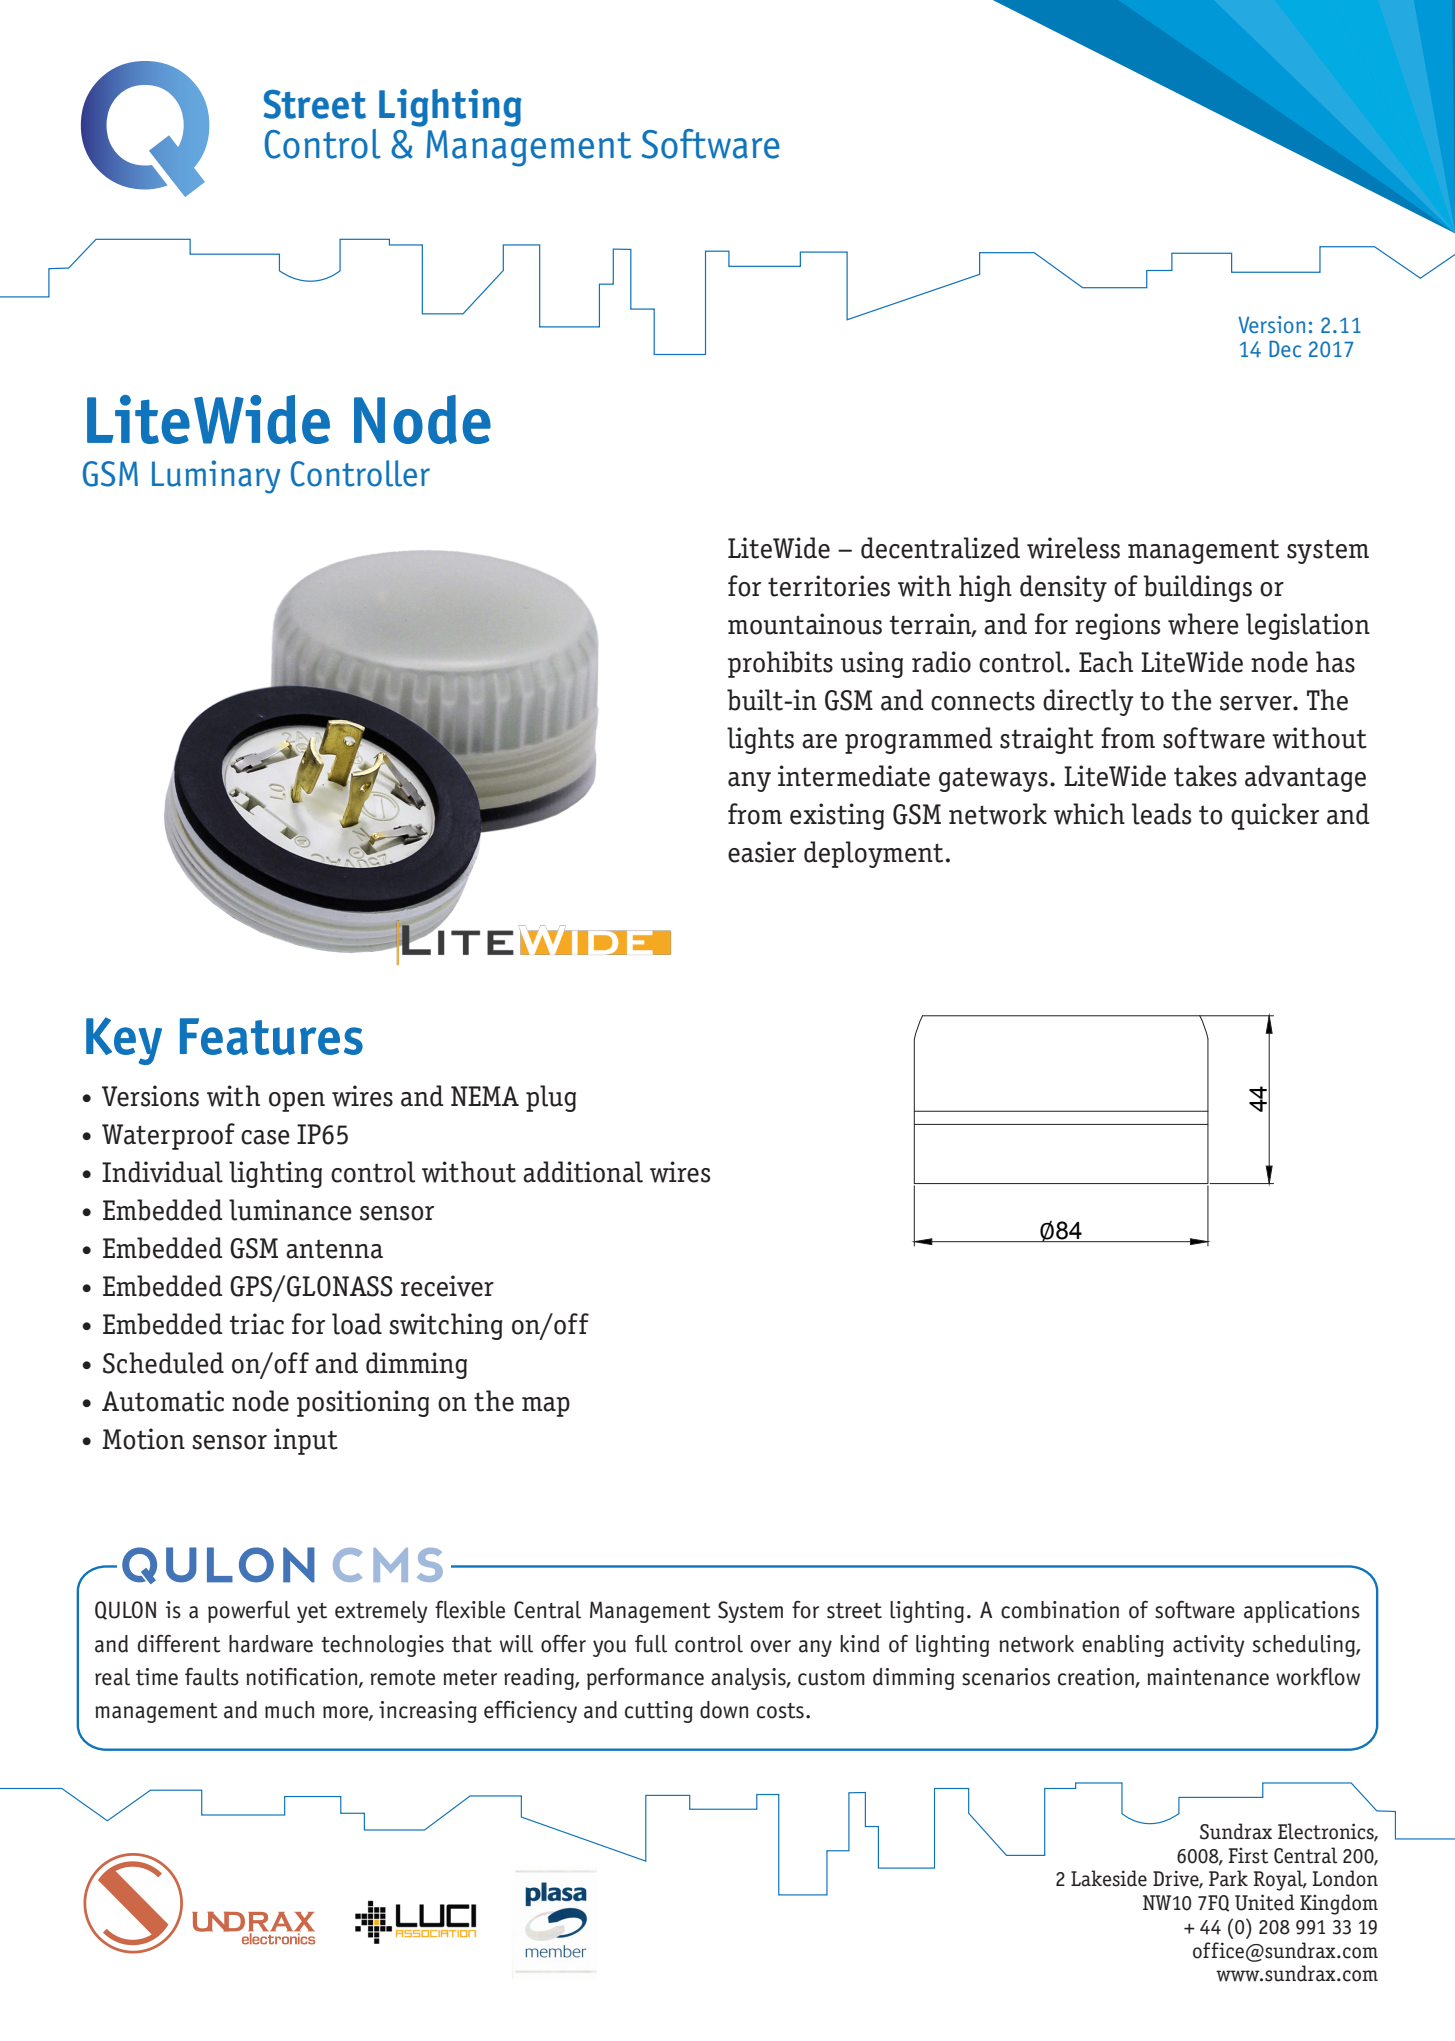 The image size is (1455, 2041). Describe the element at coordinates (1161, 814) in the screenshot. I see `leads` at that location.
